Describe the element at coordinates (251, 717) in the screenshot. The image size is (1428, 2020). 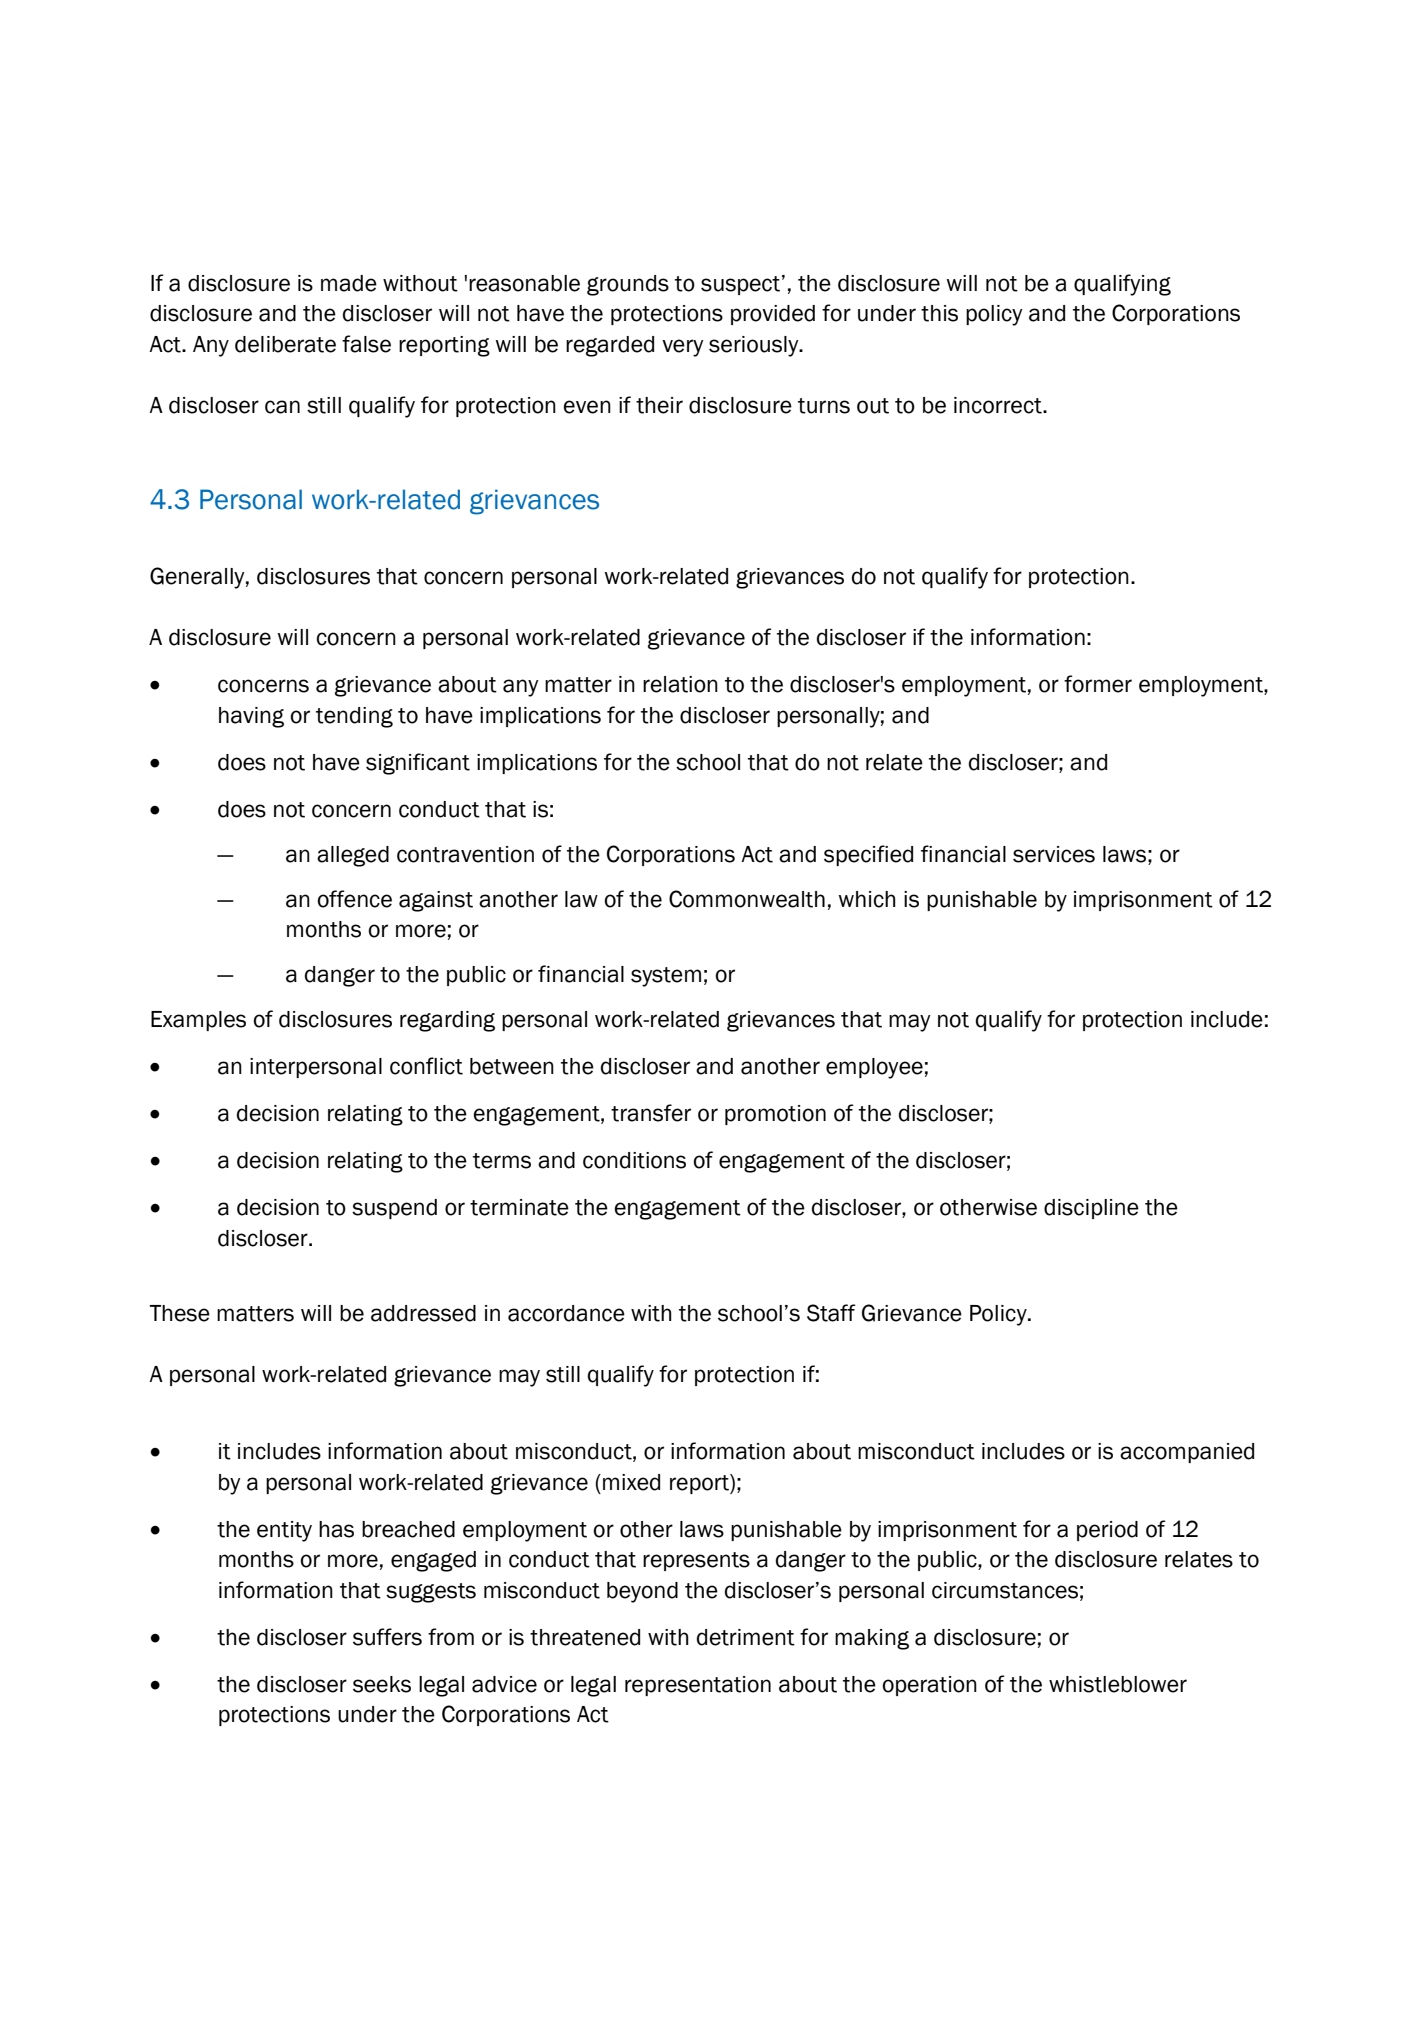
I see `having` at that location.
